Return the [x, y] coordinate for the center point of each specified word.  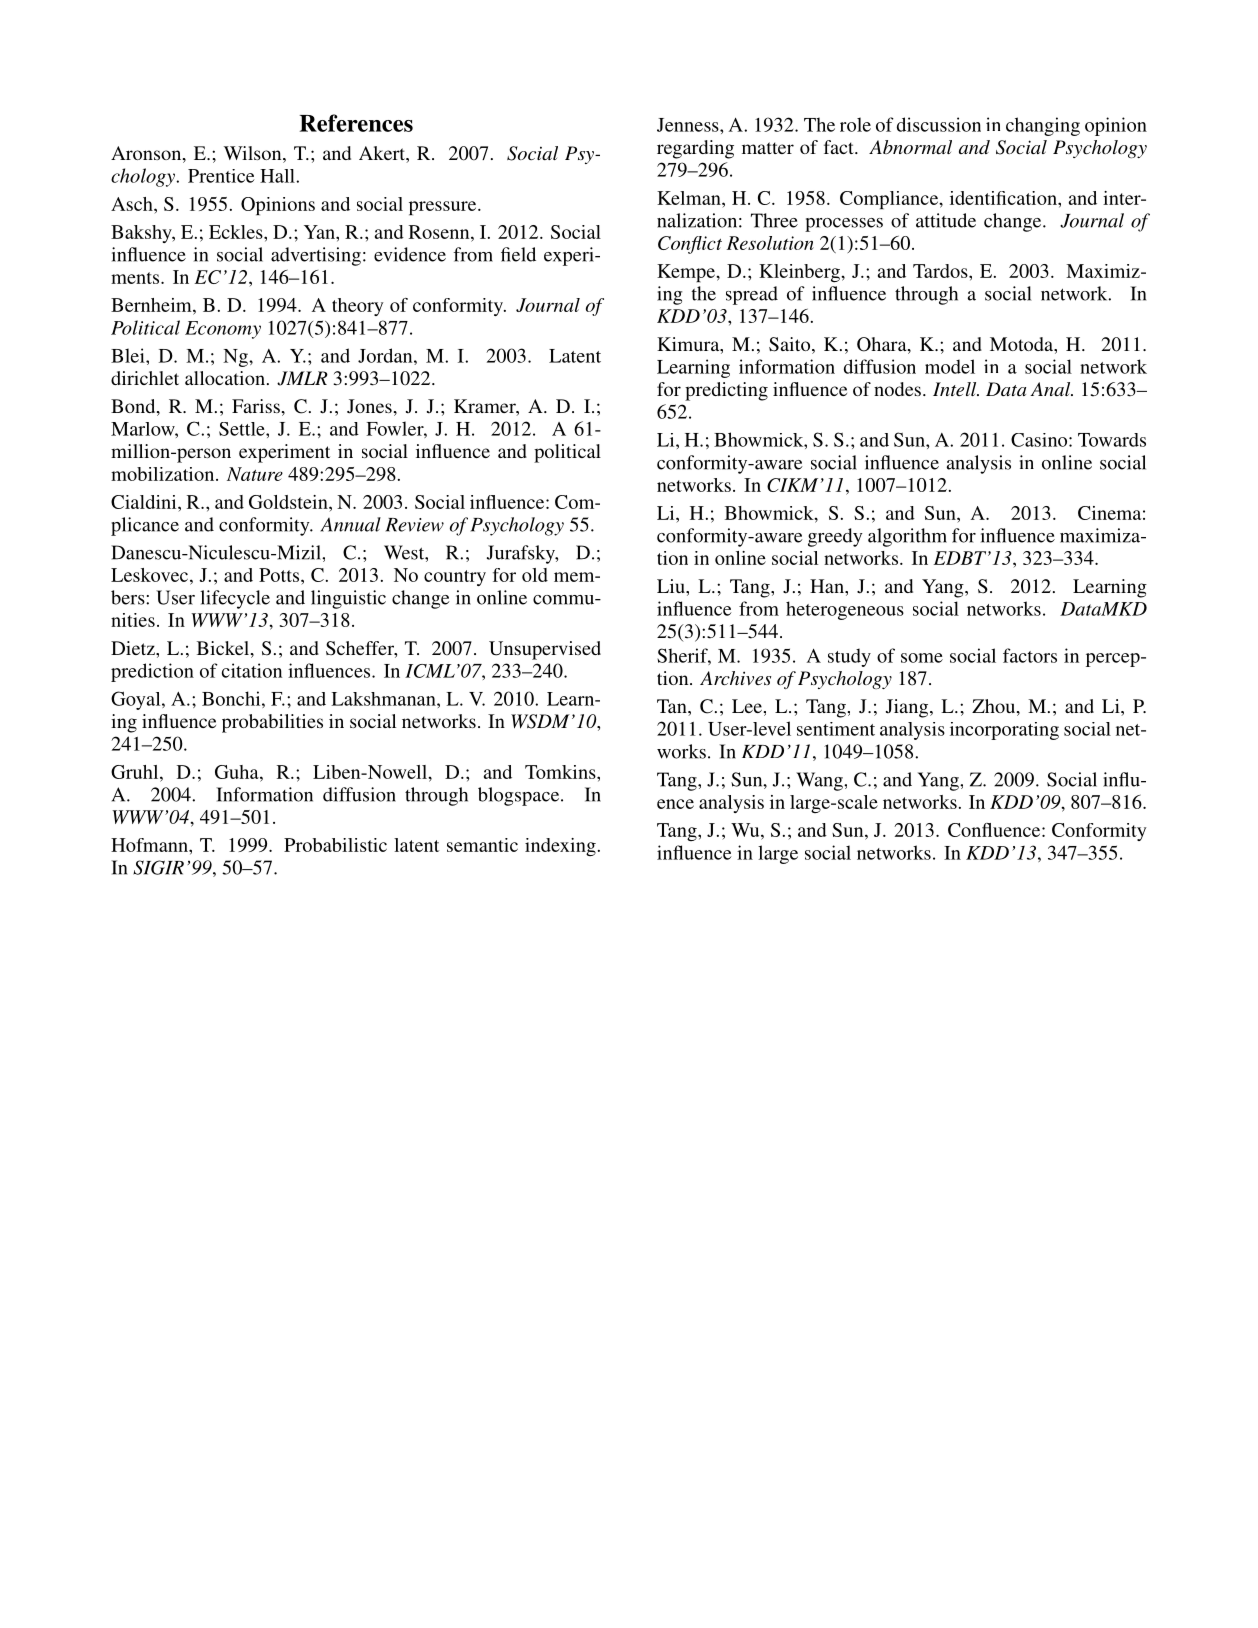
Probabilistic [335, 845]
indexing [560, 847]
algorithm [907, 537]
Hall [278, 176]
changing [1043, 126]
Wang [820, 781]
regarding [695, 149]
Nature [255, 474]
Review [415, 525]
